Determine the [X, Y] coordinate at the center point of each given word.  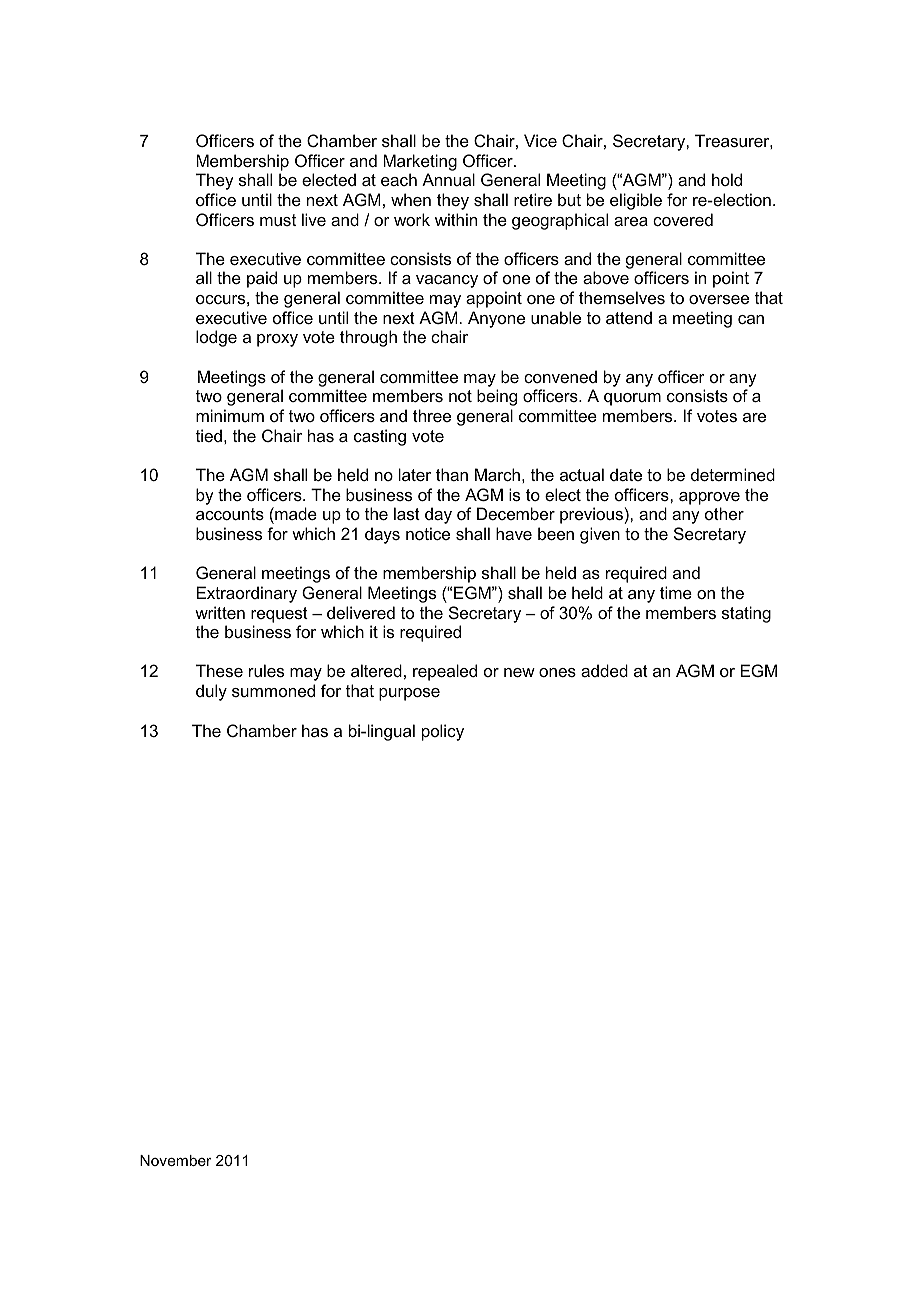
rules [266, 670]
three [432, 415]
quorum [632, 399]
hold [727, 179]
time [676, 592]
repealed [445, 672]
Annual [448, 179]
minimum [230, 415]
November [176, 1160]
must [278, 220]
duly [211, 692]
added [604, 670]
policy [443, 732]
